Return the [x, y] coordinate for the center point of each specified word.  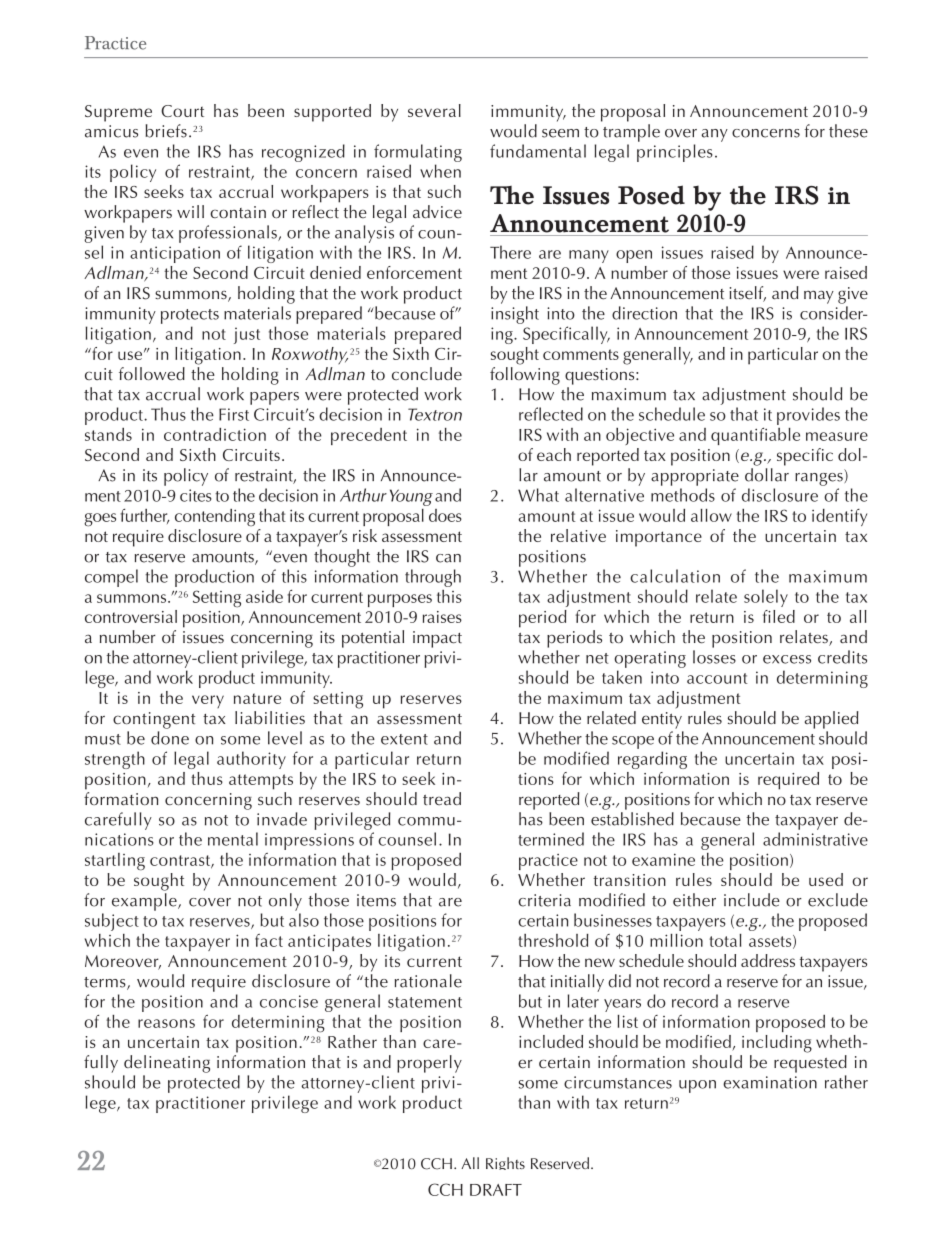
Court [182, 111]
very [208, 701]
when [440, 171]
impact [437, 639]
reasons [166, 1023]
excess [787, 659]
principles [675, 153]
